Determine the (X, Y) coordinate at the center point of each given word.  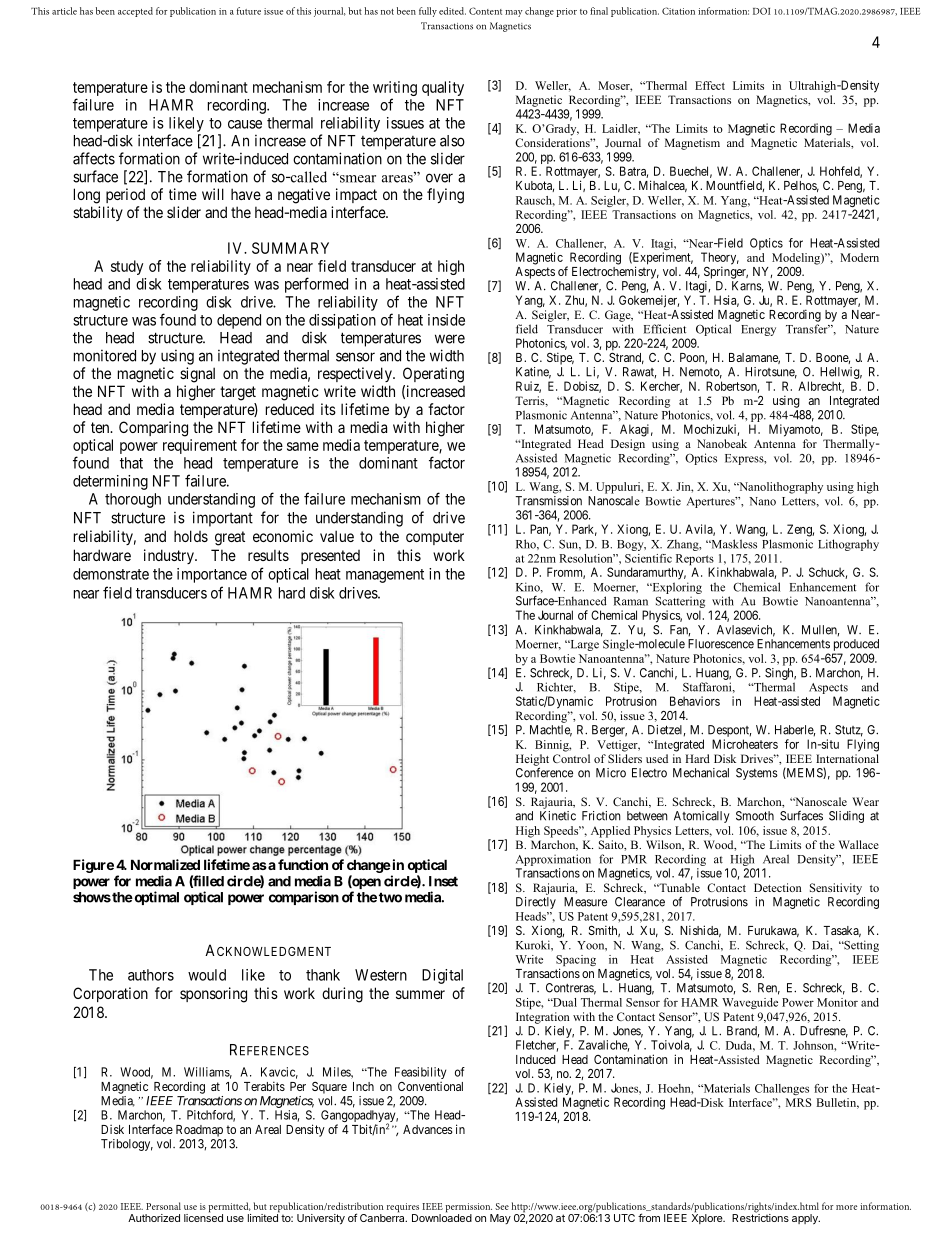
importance (212, 575)
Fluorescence (721, 644)
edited (452, 11)
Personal (163, 1206)
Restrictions (760, 1217)
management (385, 576)
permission (468, 1209)
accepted (135, 12)
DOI (761, 11)
